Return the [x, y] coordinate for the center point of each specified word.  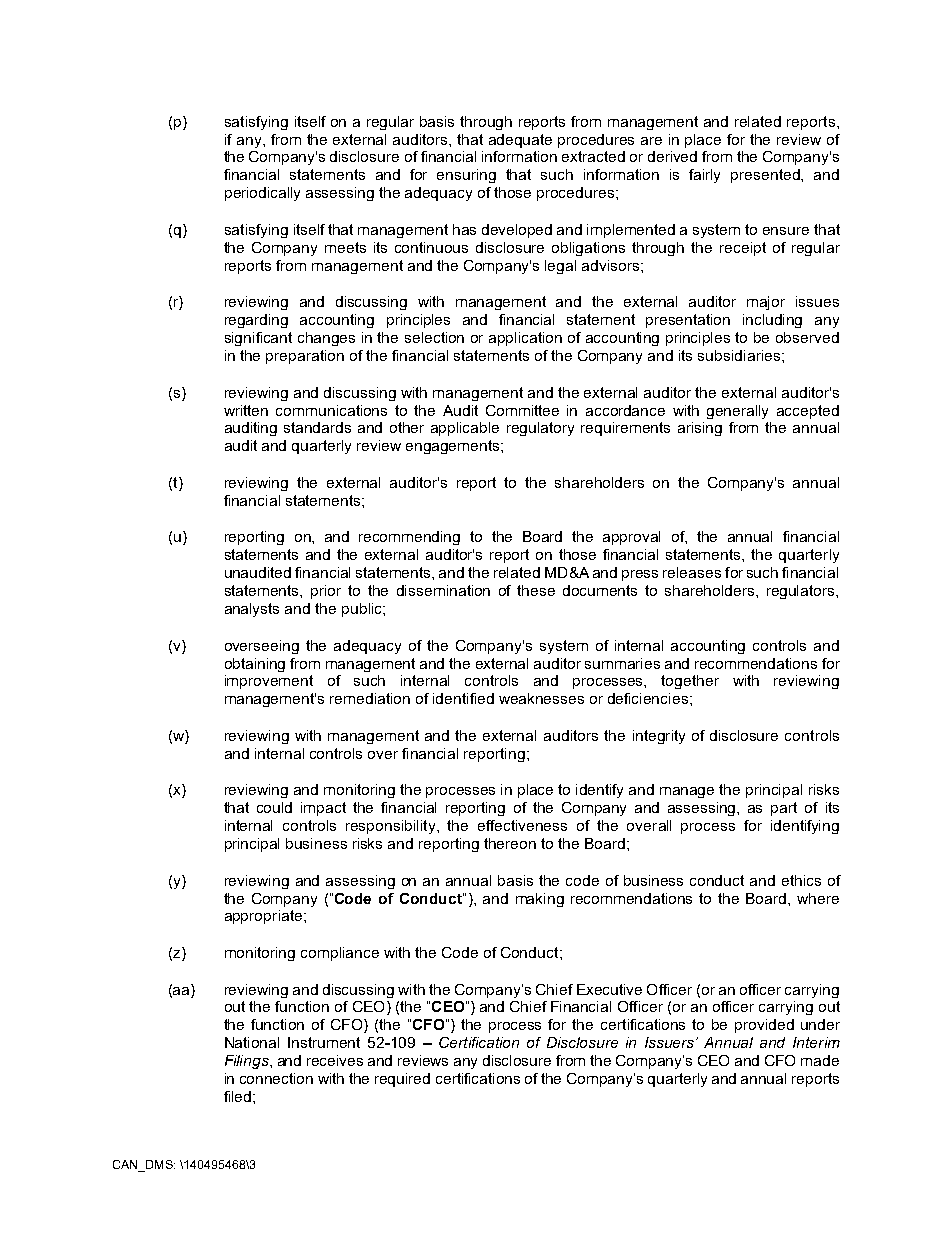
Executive [609, 989]
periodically [262, 194]
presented [766, 176]
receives [335, 1060]
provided [764, 1026]
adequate [520, 141]
